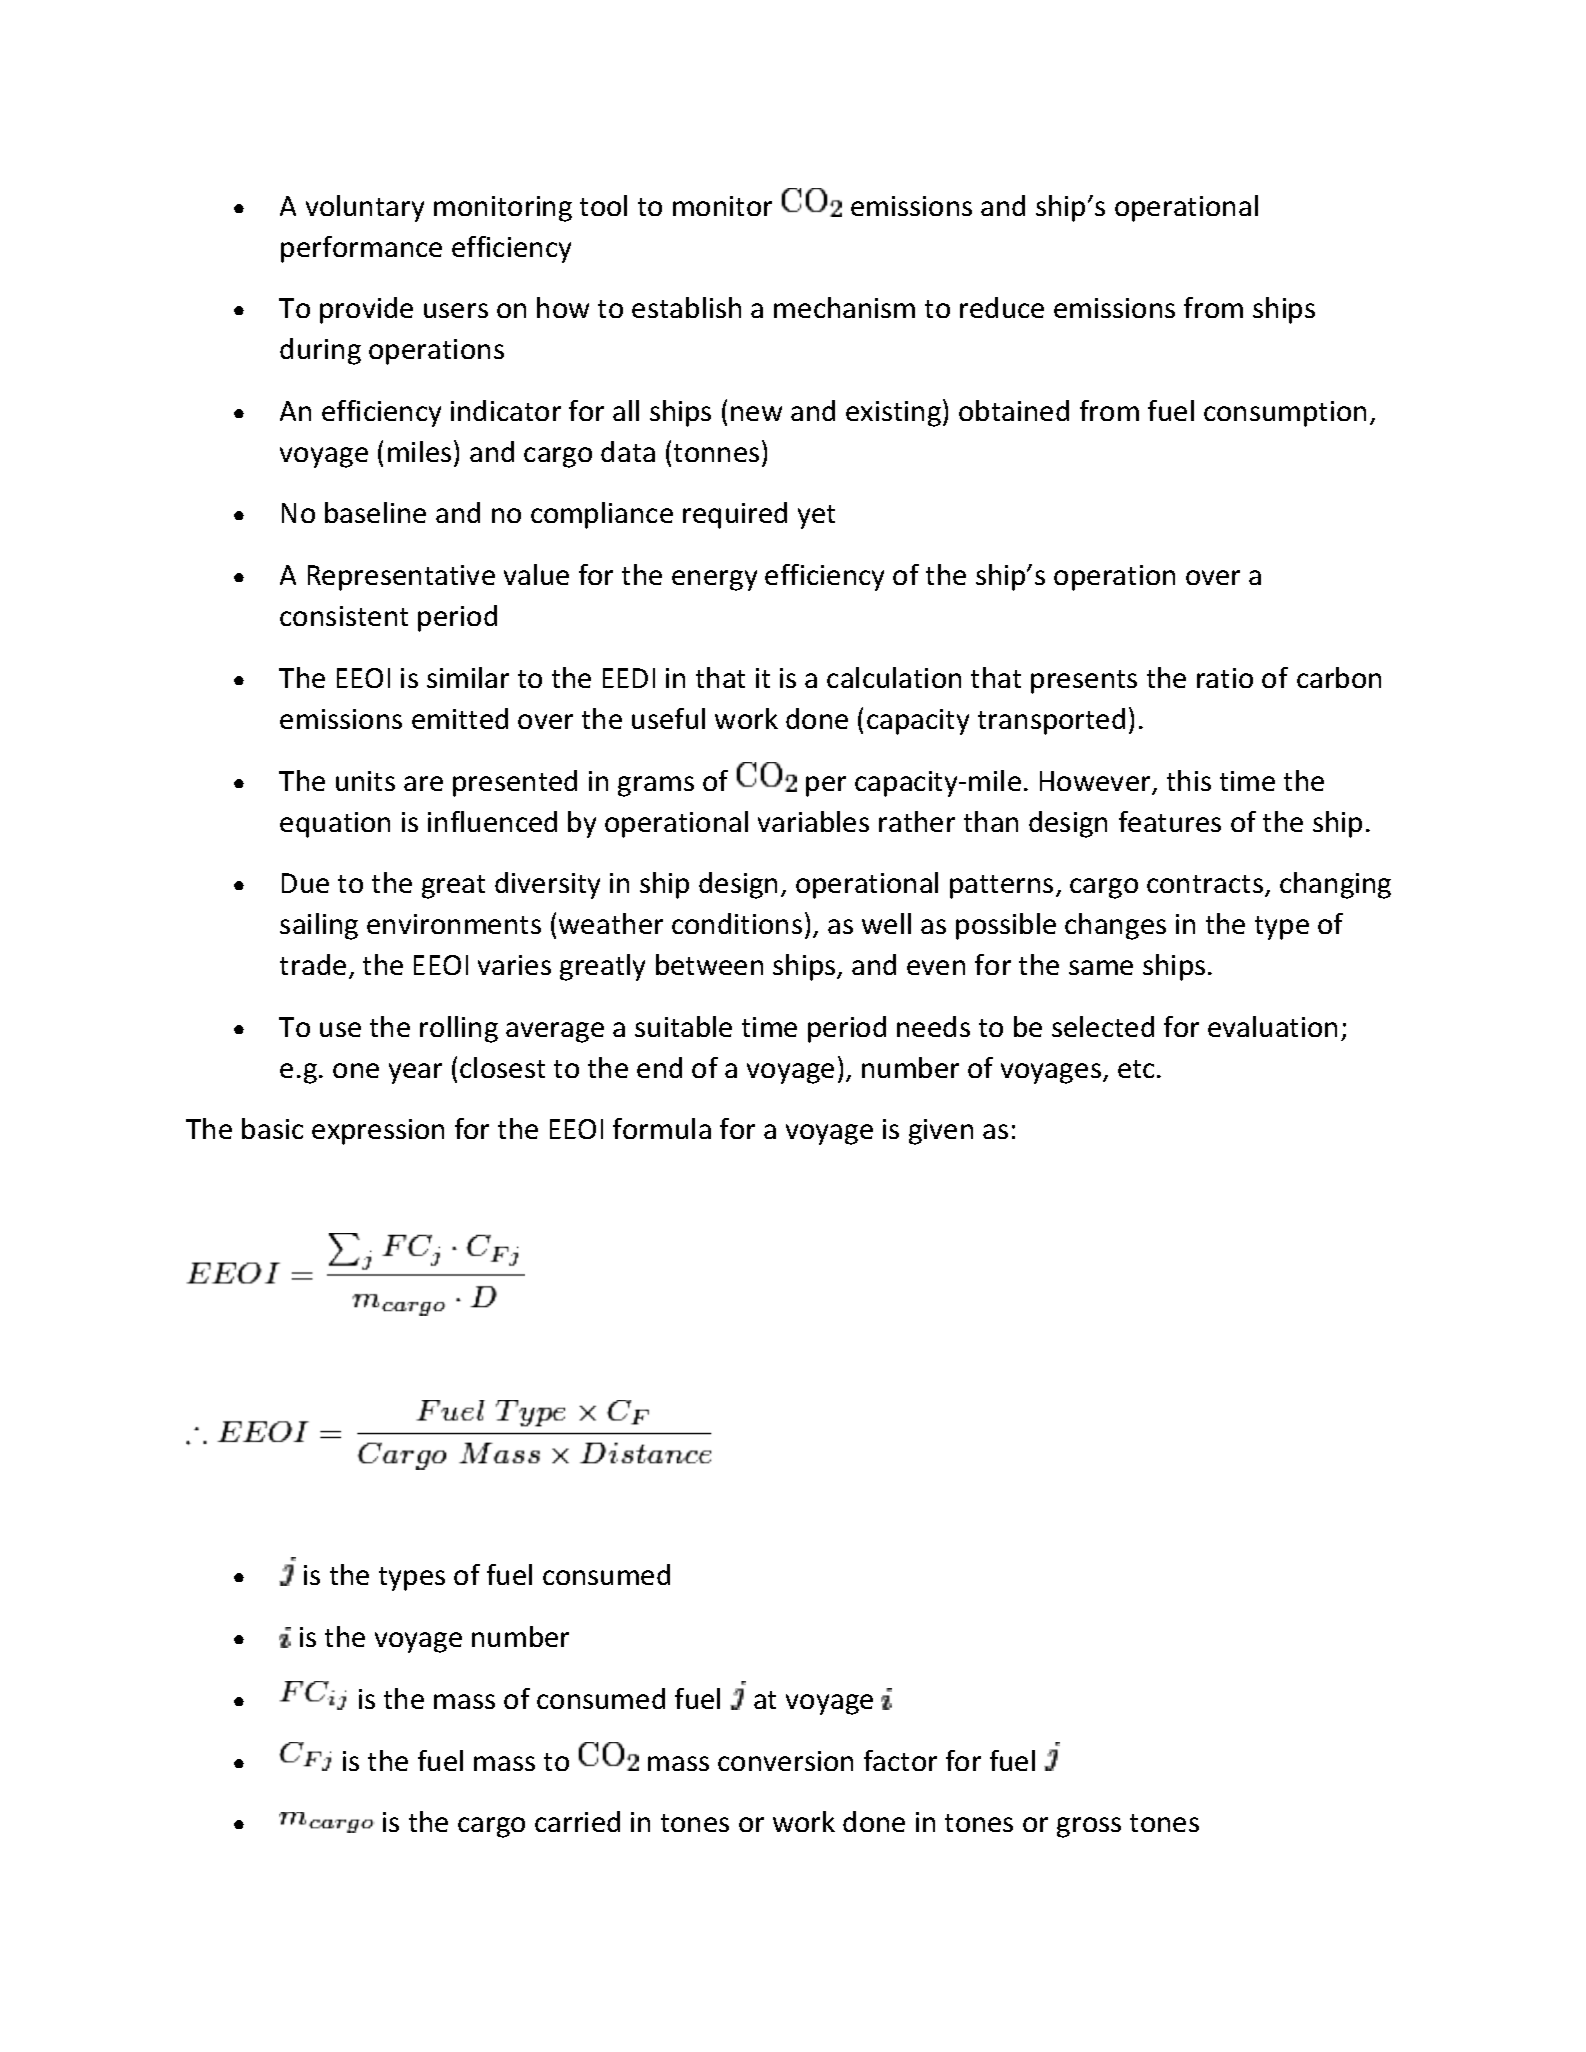 The height and width of the document is (2052, 1586). Describe the element at coordinates (941, 1132) in the document. I see `given` at that location.
